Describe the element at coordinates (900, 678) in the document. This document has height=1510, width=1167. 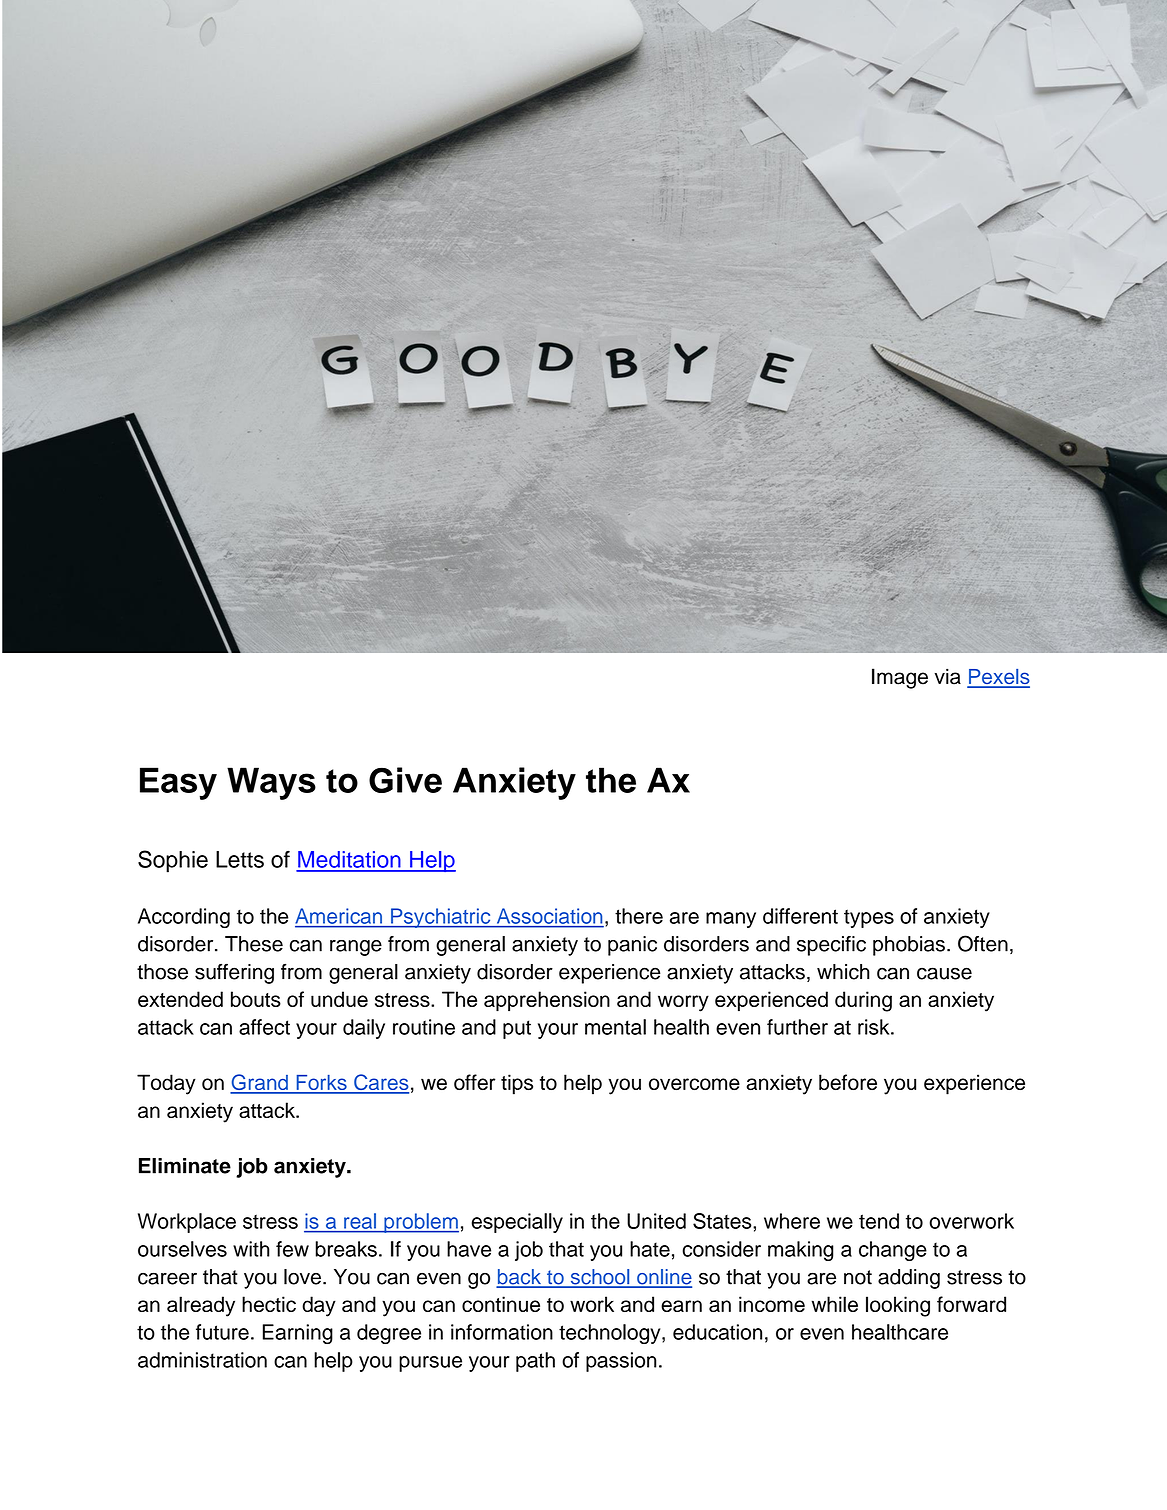
I see `Image` at that location.
